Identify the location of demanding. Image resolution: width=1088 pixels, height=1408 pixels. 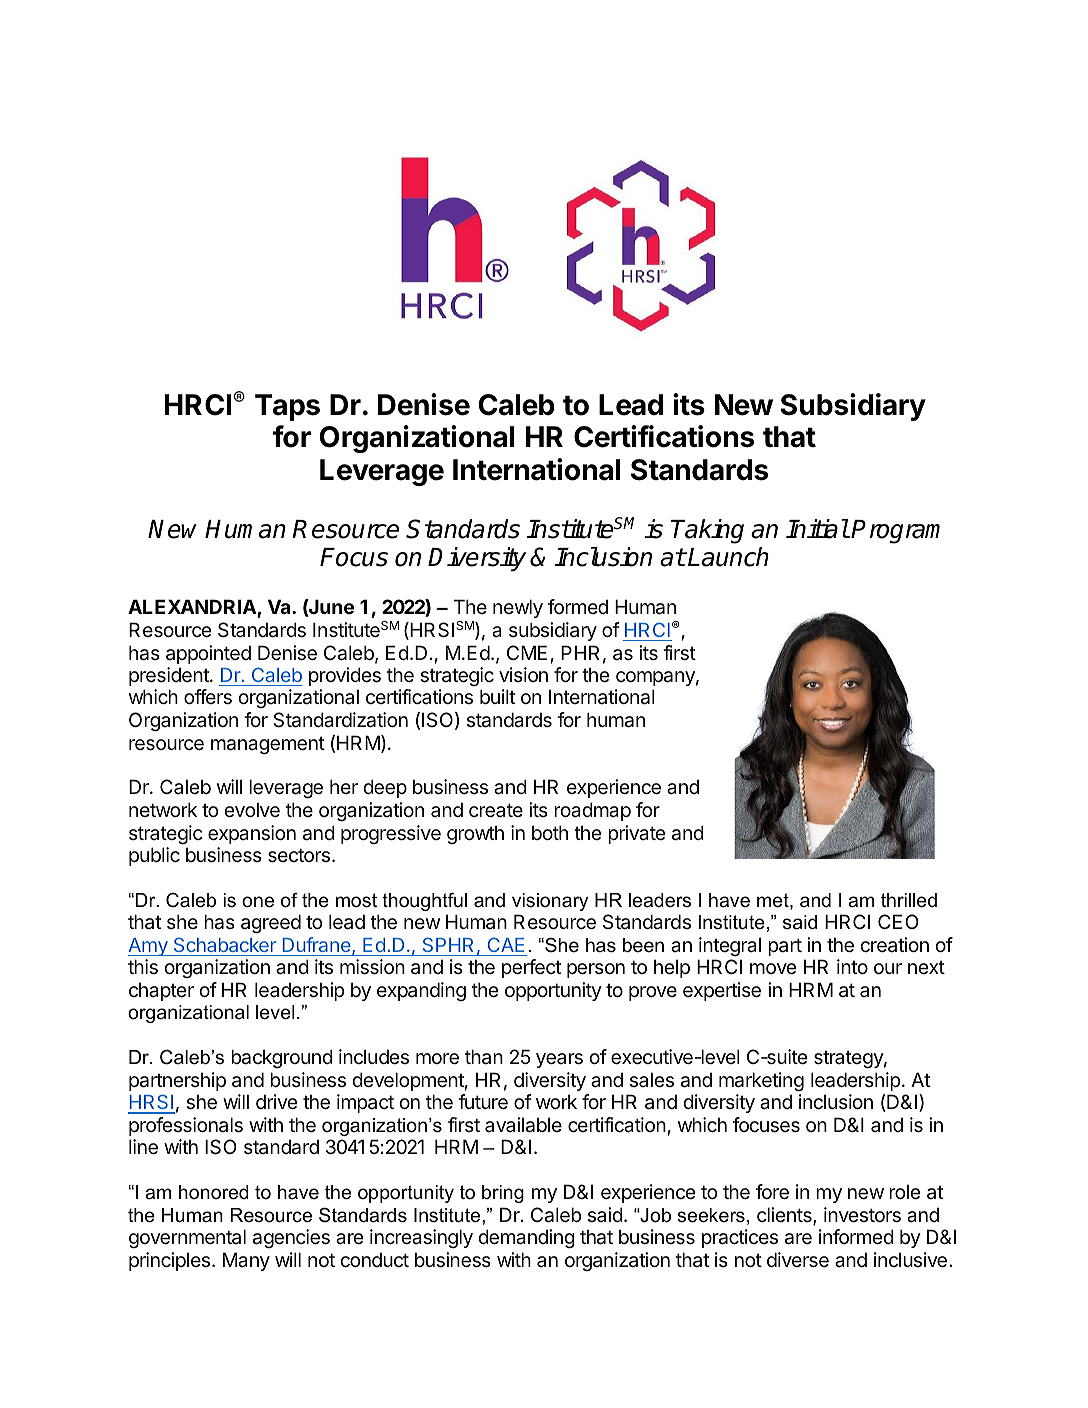
(526, 1238).
